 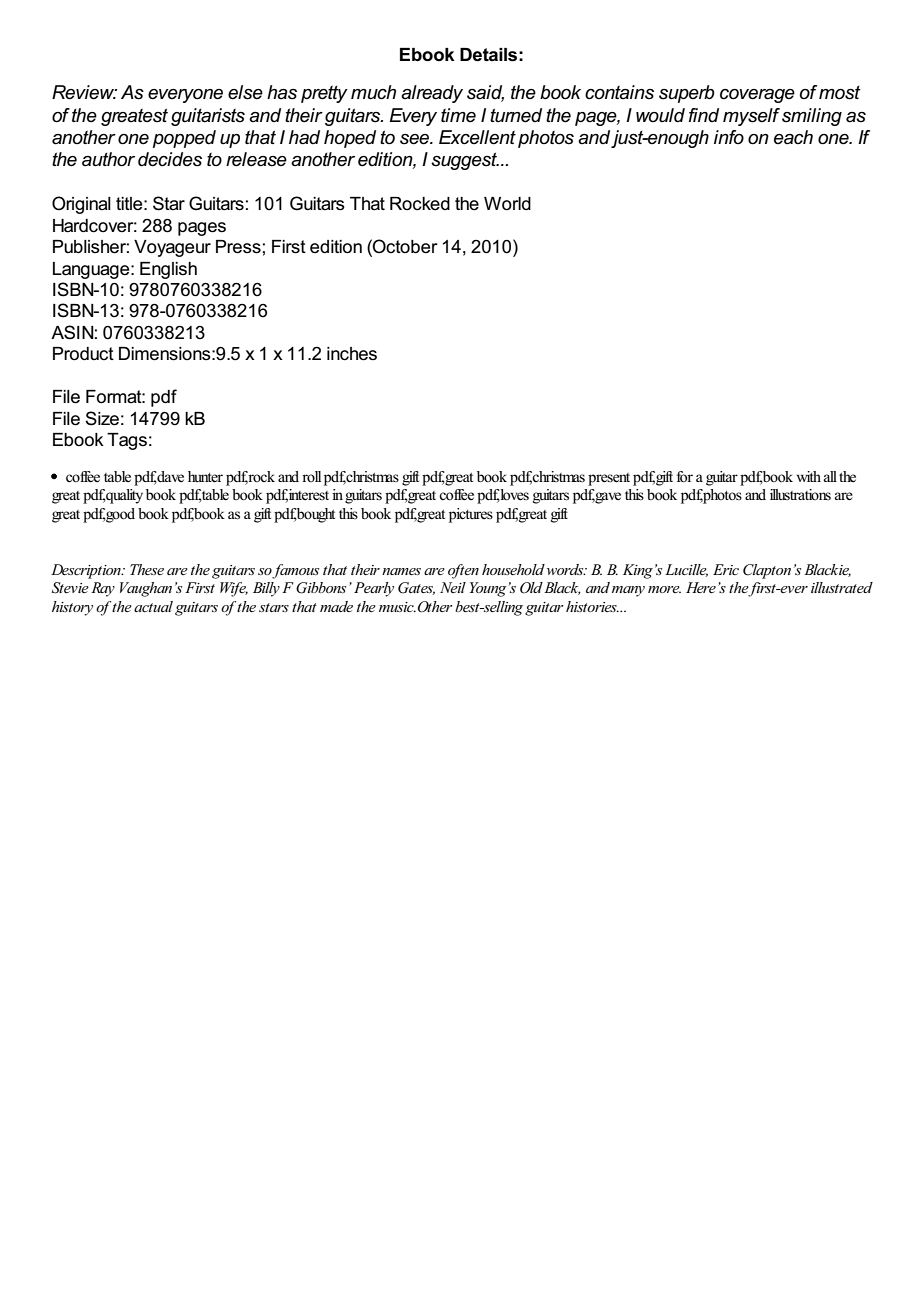 What do you see at coordinates (84, 92) in the image?
I see `Review` at bounding box center [84, 92].
